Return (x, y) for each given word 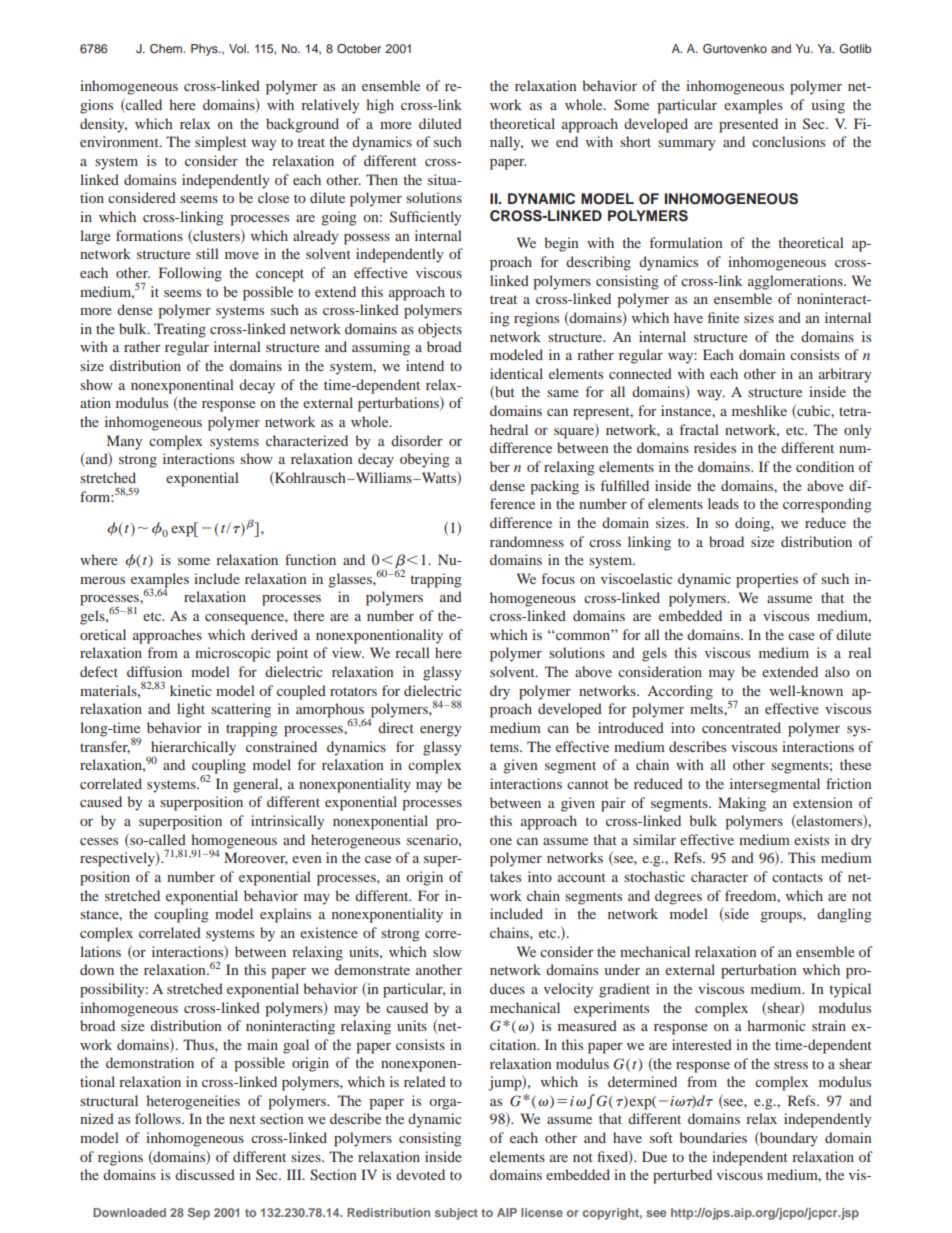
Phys (205, 50)
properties (767, 580)
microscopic (232, 654)
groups (782, 917)
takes (505, 876)
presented (748, 125)
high (380, 106)
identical (516, 373)
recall (412, 652)
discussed (205, 1174)
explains (285, 915)
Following (190, 274)
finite (723, 317)
